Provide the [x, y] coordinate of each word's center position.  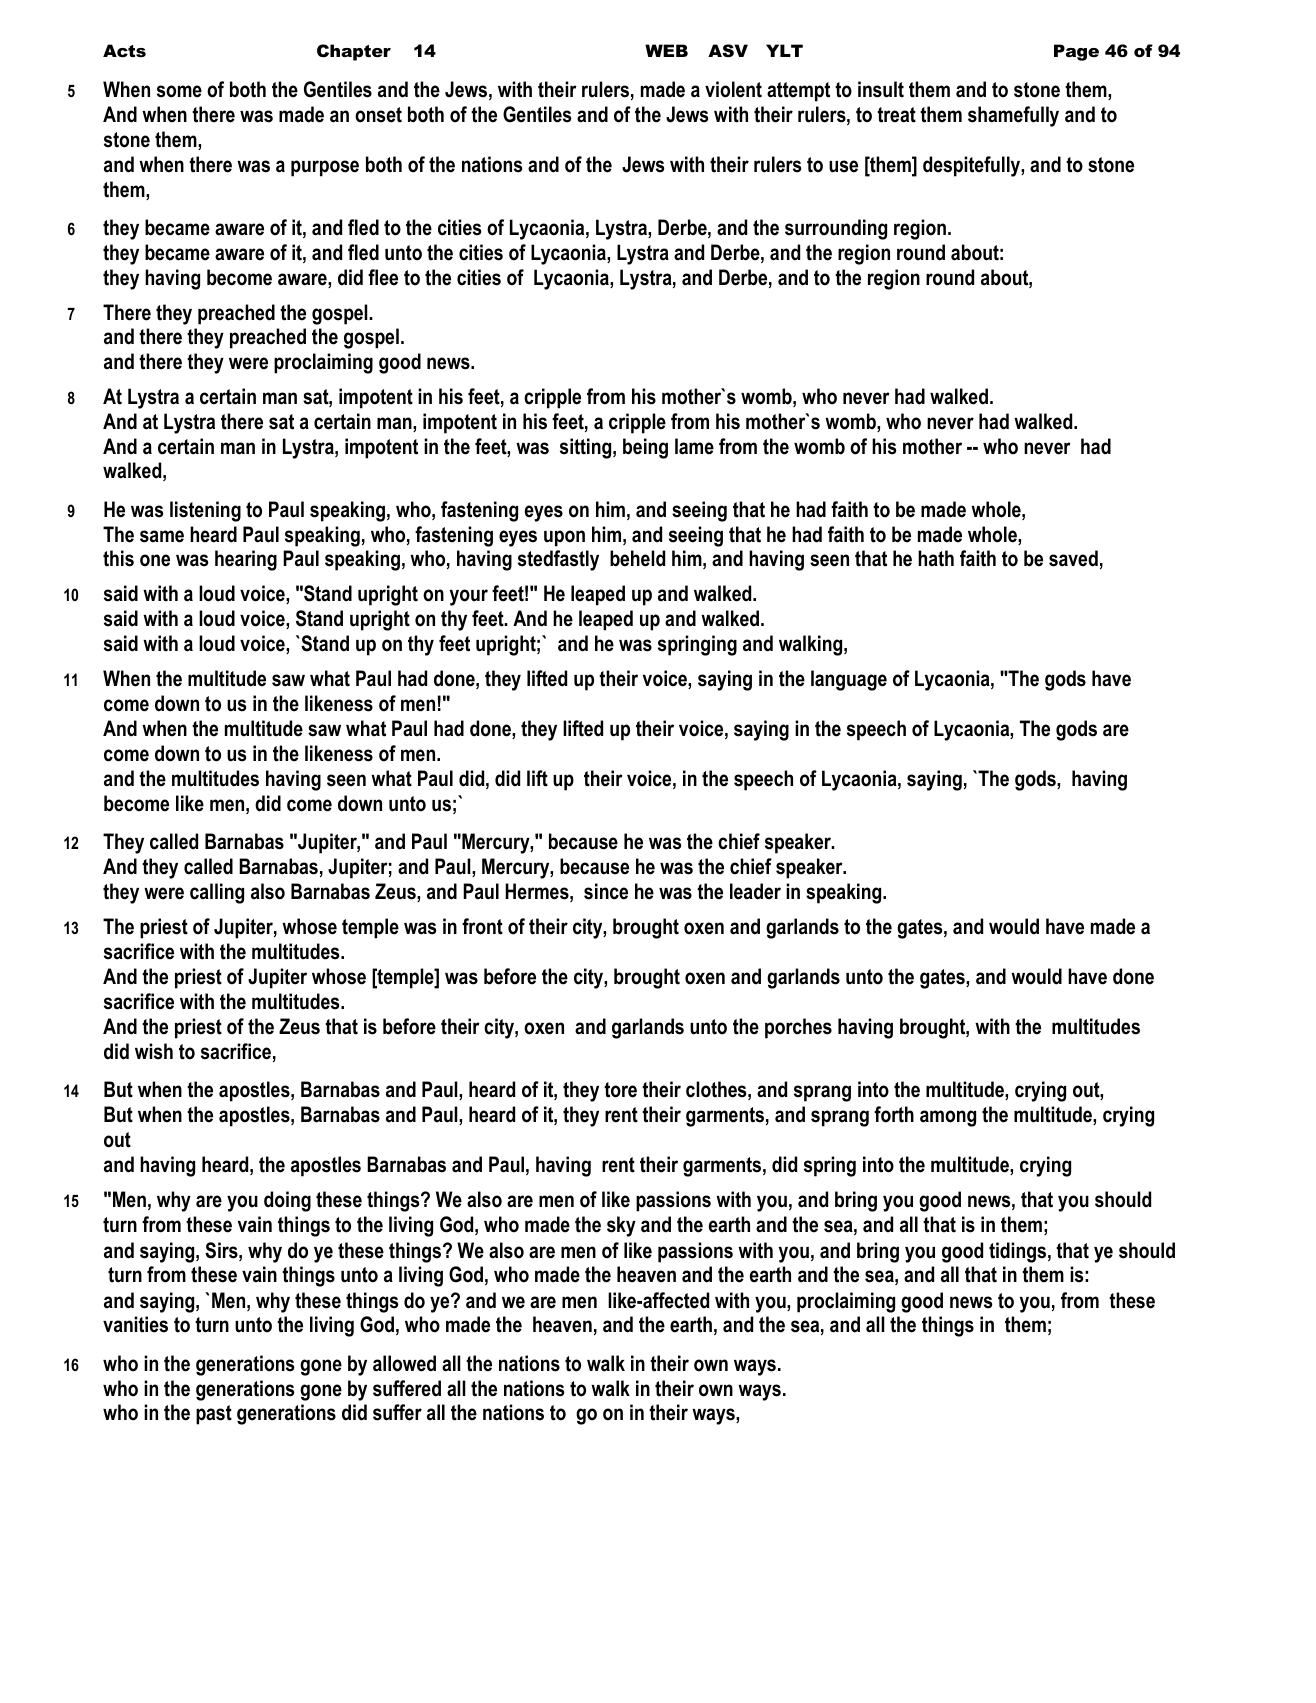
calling [217, 893]
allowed [404, 1363]
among [948, 1118]
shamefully [1013, 116]
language [849, 680]
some [179, 91]
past [214, 1415]
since [606, 891]
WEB [666, 50]
